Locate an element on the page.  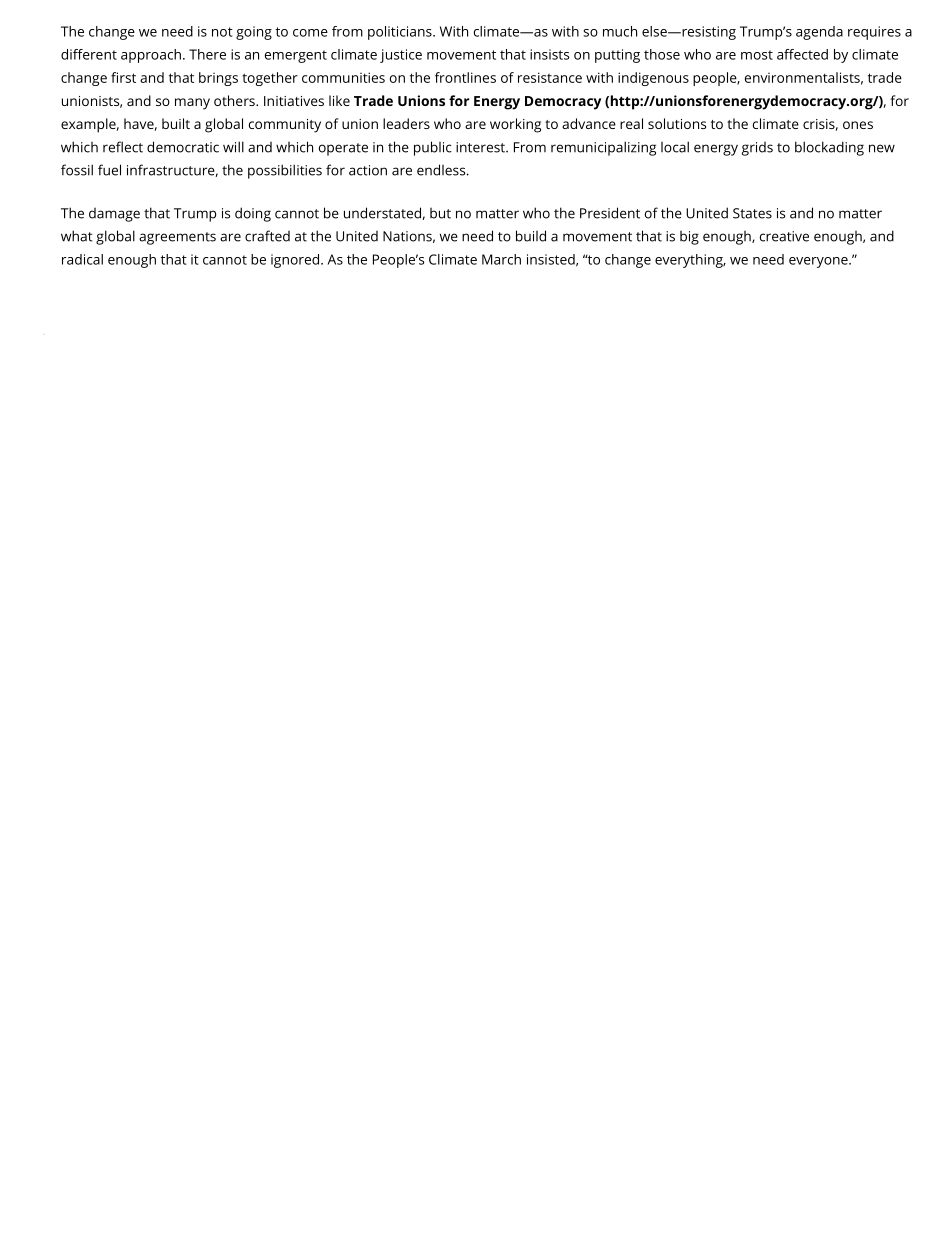
grids is located at coordinates (757, 149).
